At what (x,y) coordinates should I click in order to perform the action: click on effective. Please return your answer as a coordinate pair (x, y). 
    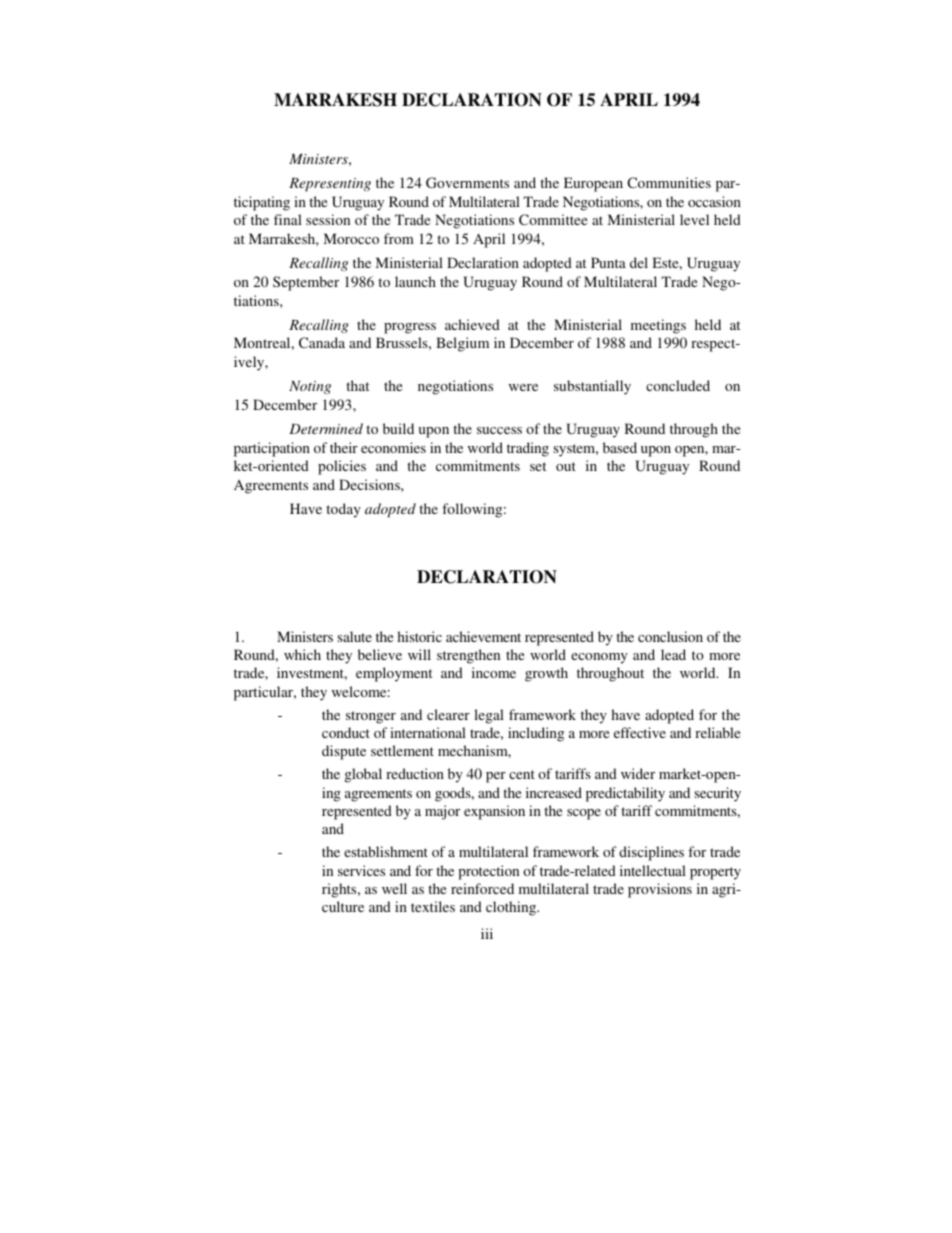
    Looking at the image, I should click on (640, 732).
